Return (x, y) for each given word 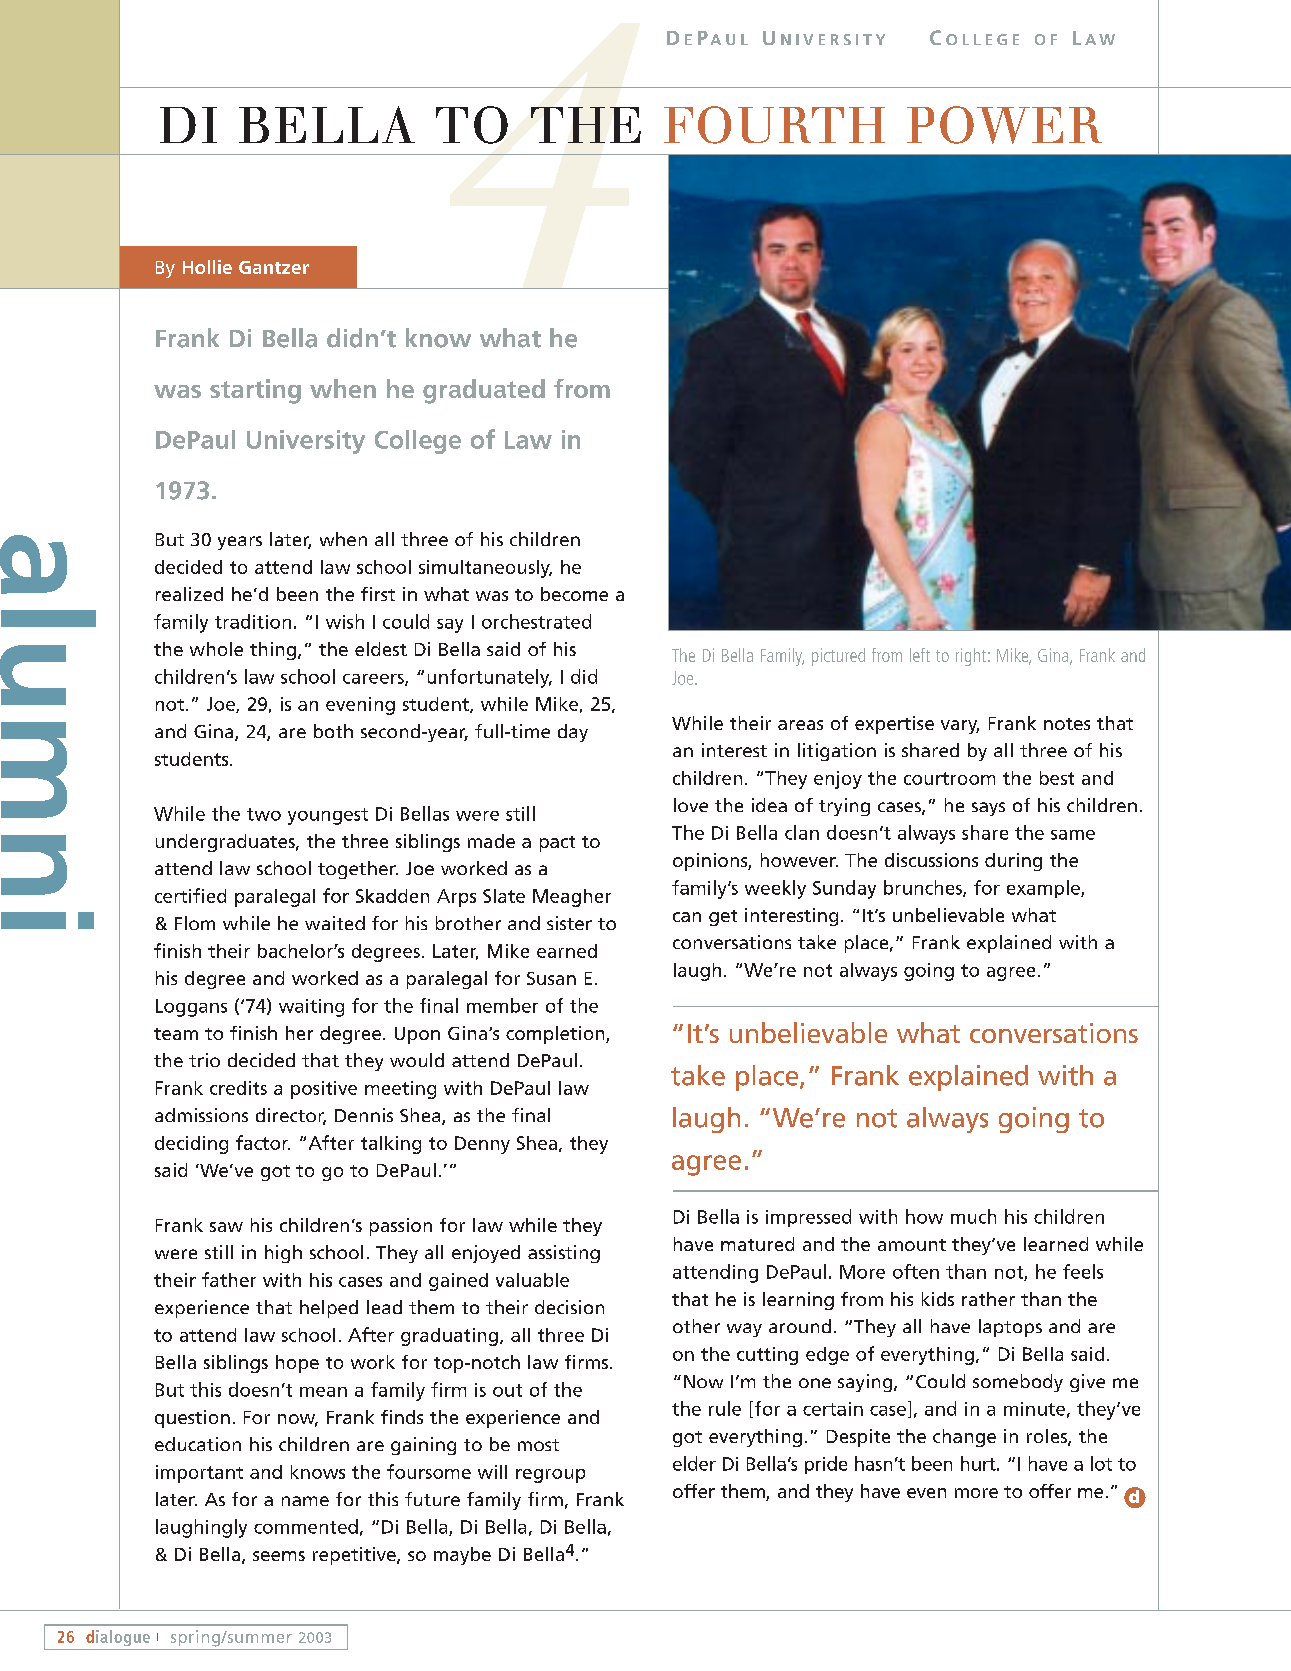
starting (255, 391)
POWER (1004, 125)
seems (279, 1556)
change (964, 1438)
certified (190, 895)
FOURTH (774, 125)
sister (569, 923)
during (1013, 862)
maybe (462, 1556)
